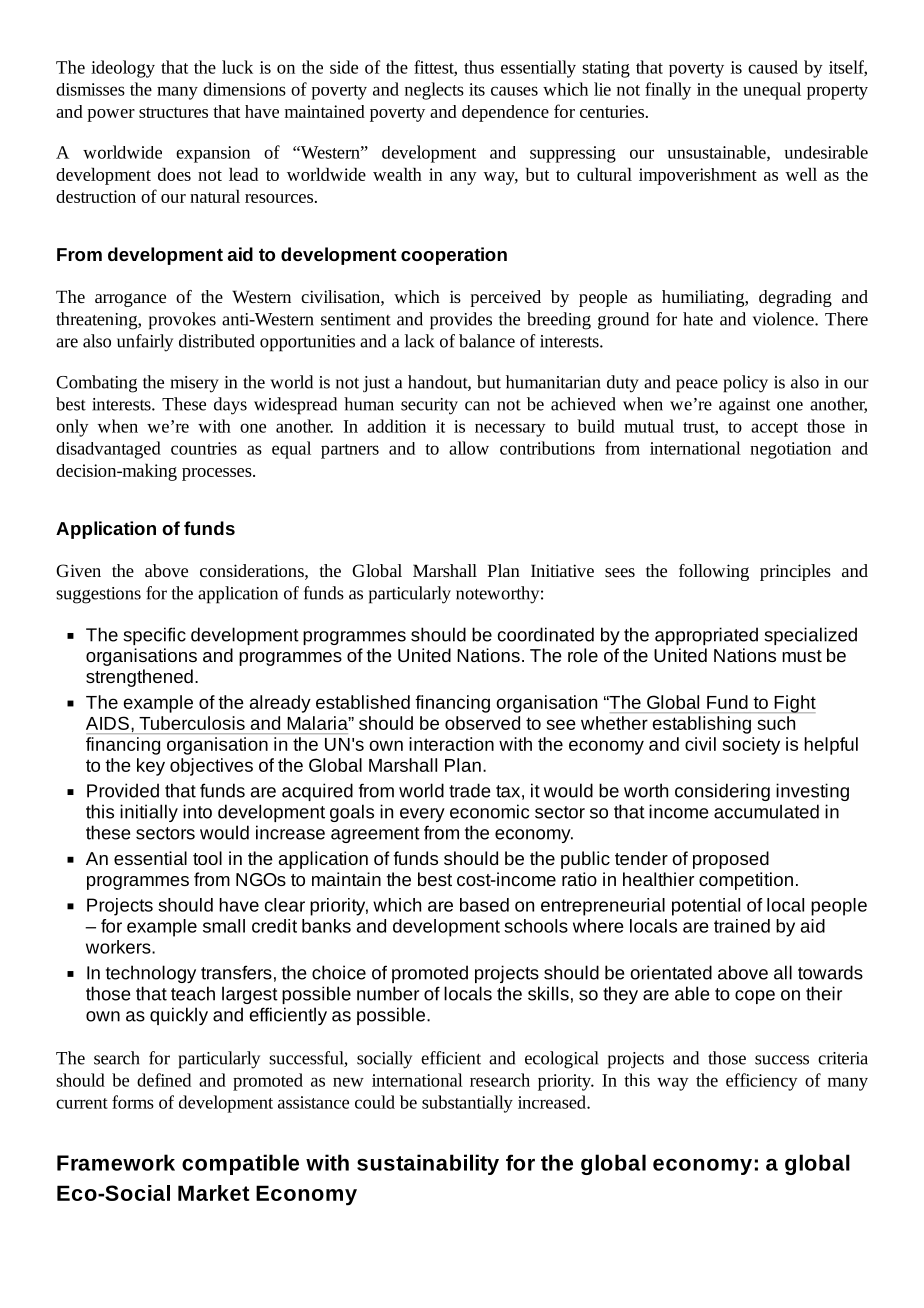 This screenshot has width=924, height=1308. Describe the element at coordinates (434, 91) in the screenshot. I see `neglects` at that location.
